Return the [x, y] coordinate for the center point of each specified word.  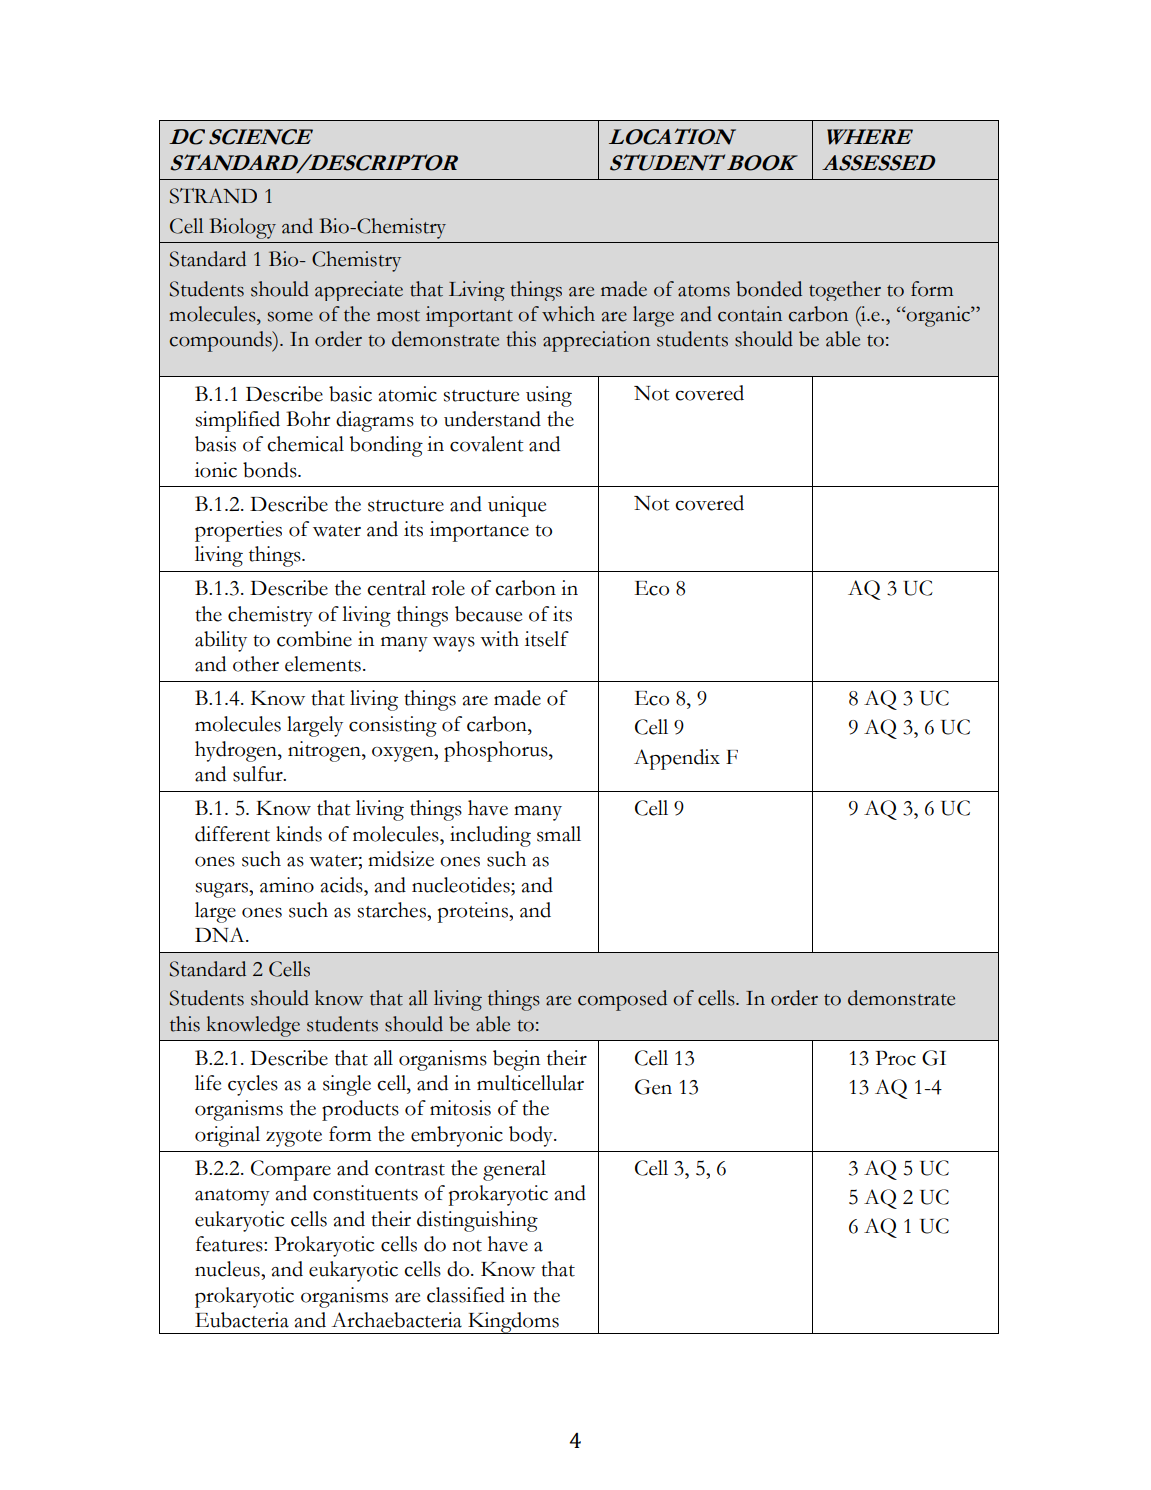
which [568, 314]
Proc [895, 1058]
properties [238, 531]
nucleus [228, 1269]
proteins [474, 912]
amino [287, 885]
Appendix [677, 759]
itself [547, 639]
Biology [242, 228]
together [845, 291]
